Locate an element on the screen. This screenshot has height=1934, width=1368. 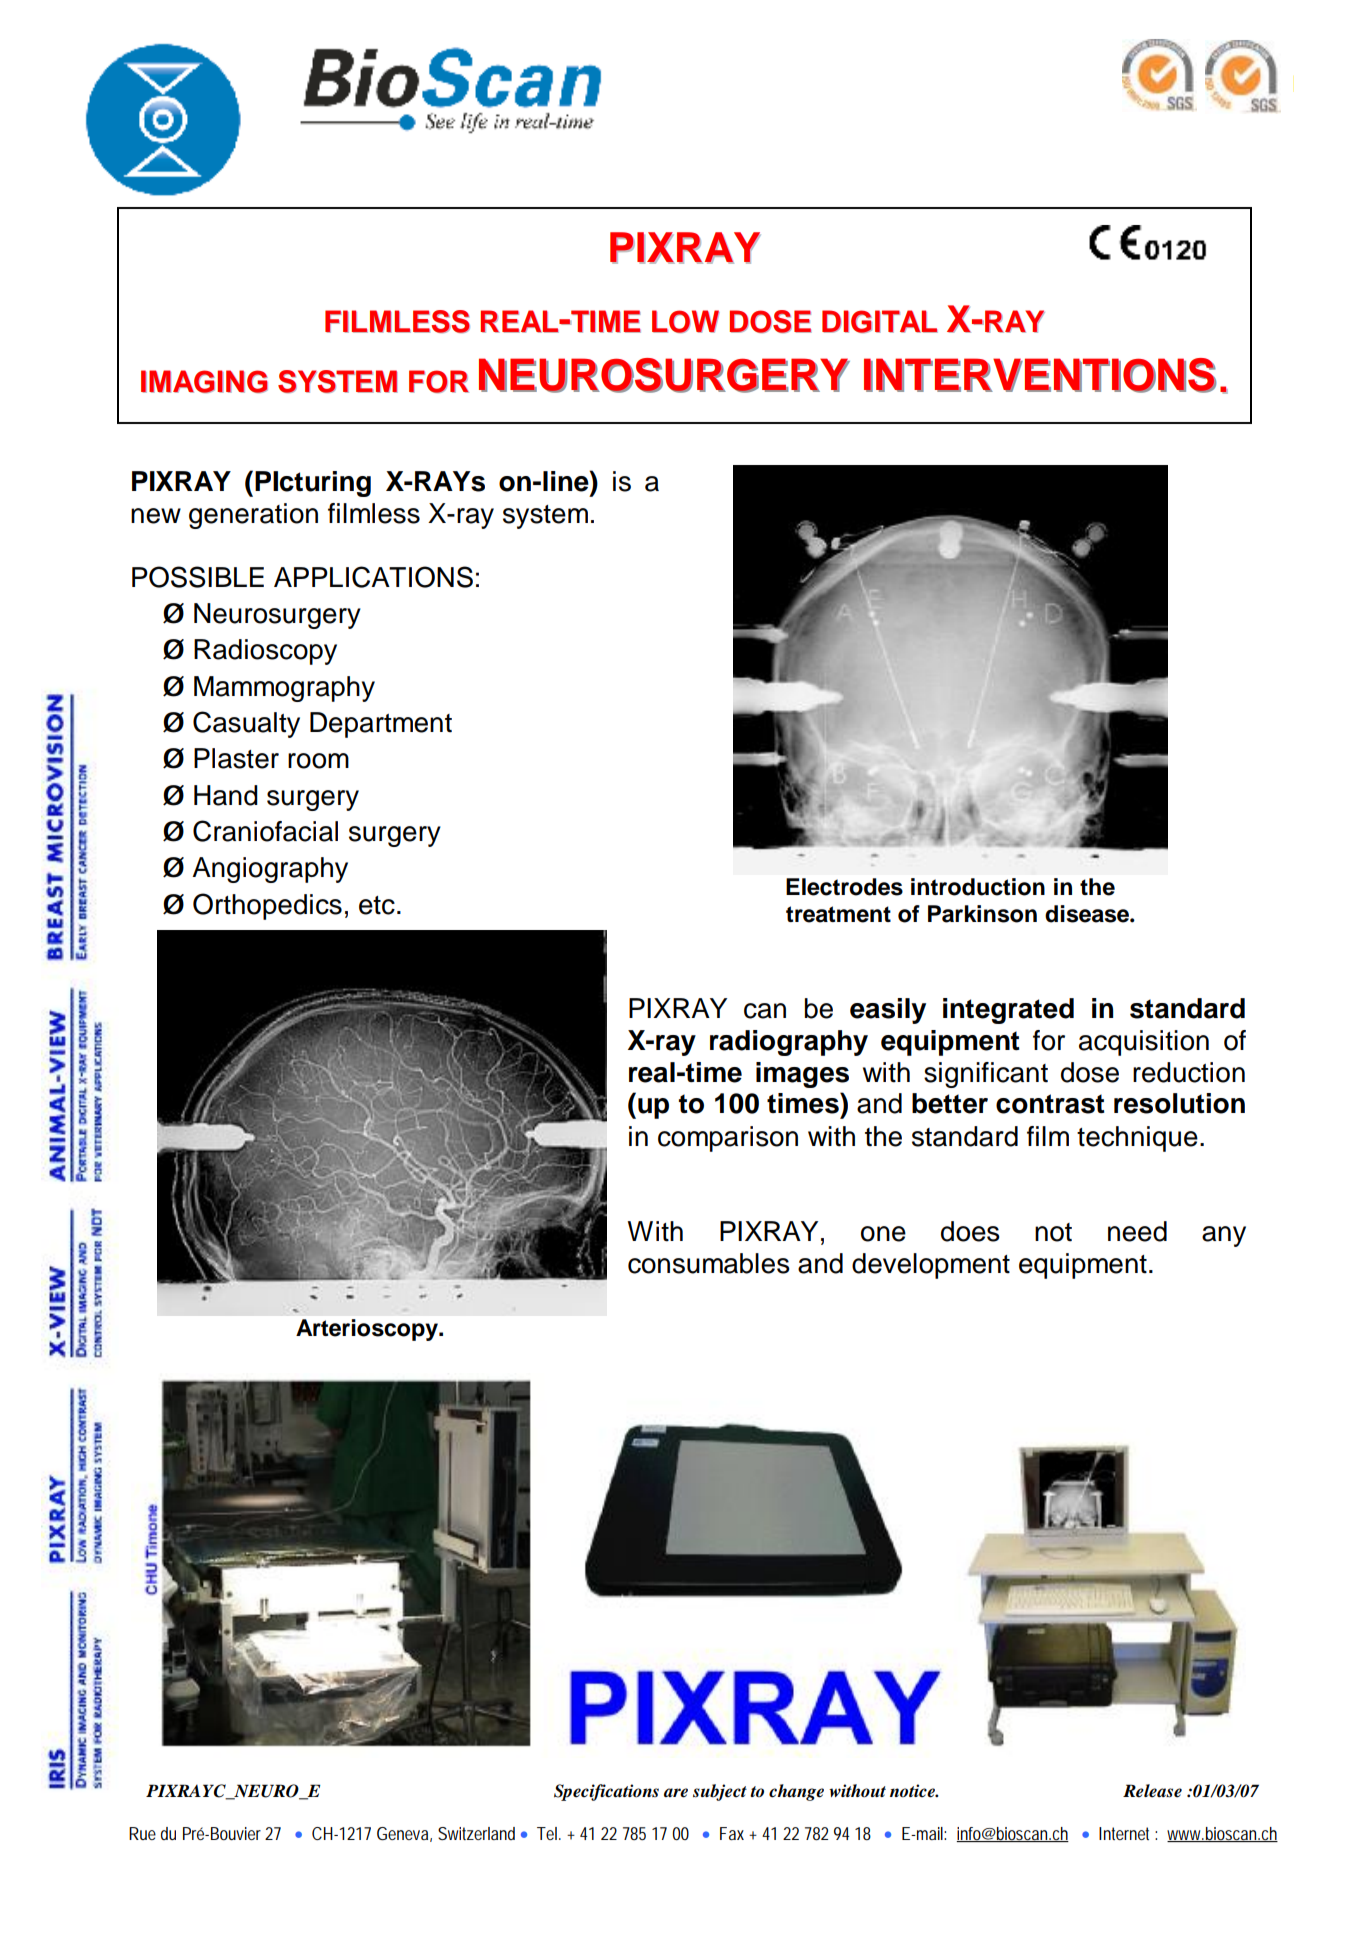
consumables is located at coordinates (709, 1263).
